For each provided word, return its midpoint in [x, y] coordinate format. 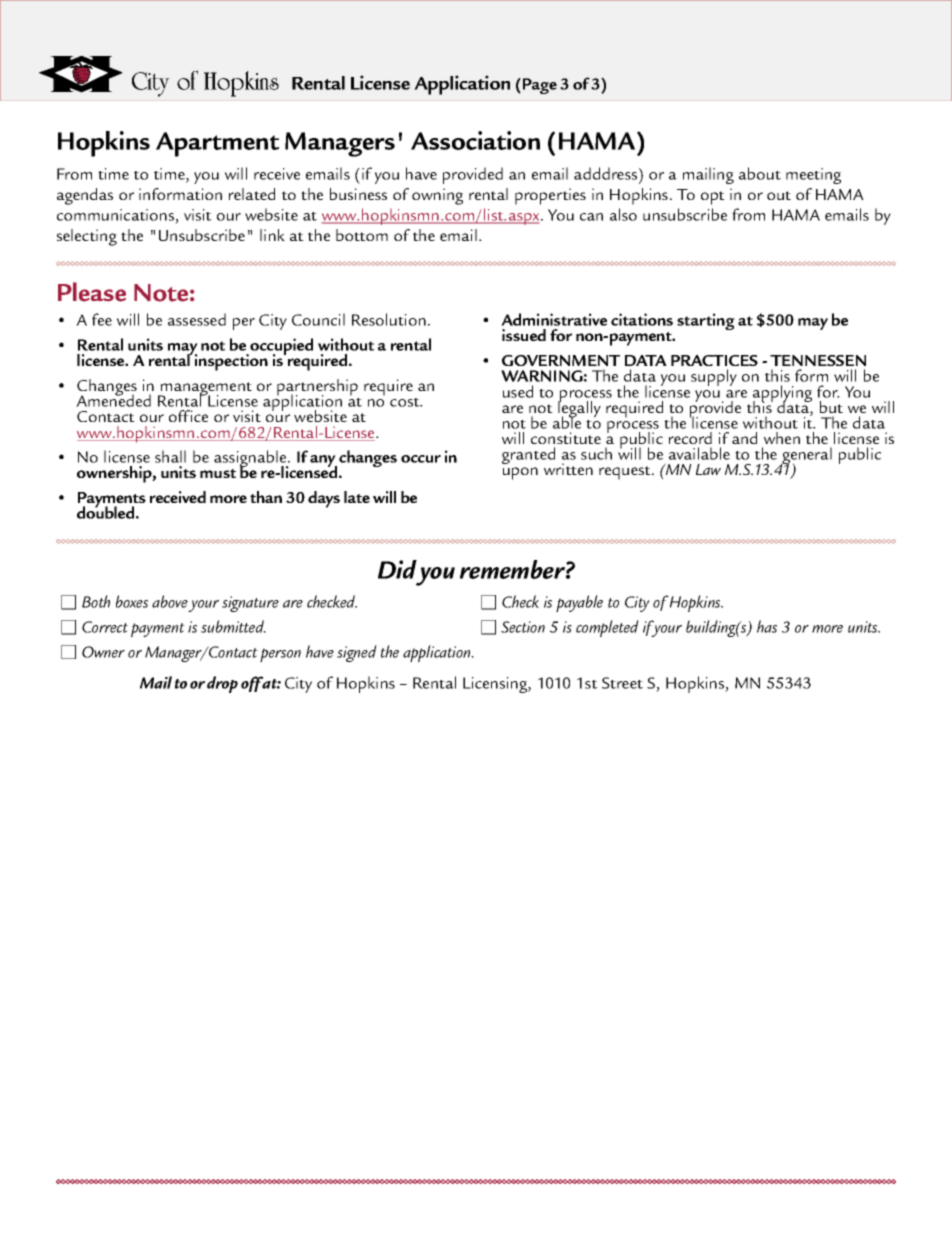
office [188, 416]
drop [222, 684]
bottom [362, 235]
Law [708, 469]
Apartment [217, 144]
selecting [87, 237]
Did [397, 569]
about [760, 173]
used [518, 391]
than [266, 497]
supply [714, 377]
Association [475, 140]
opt [713, 198]
